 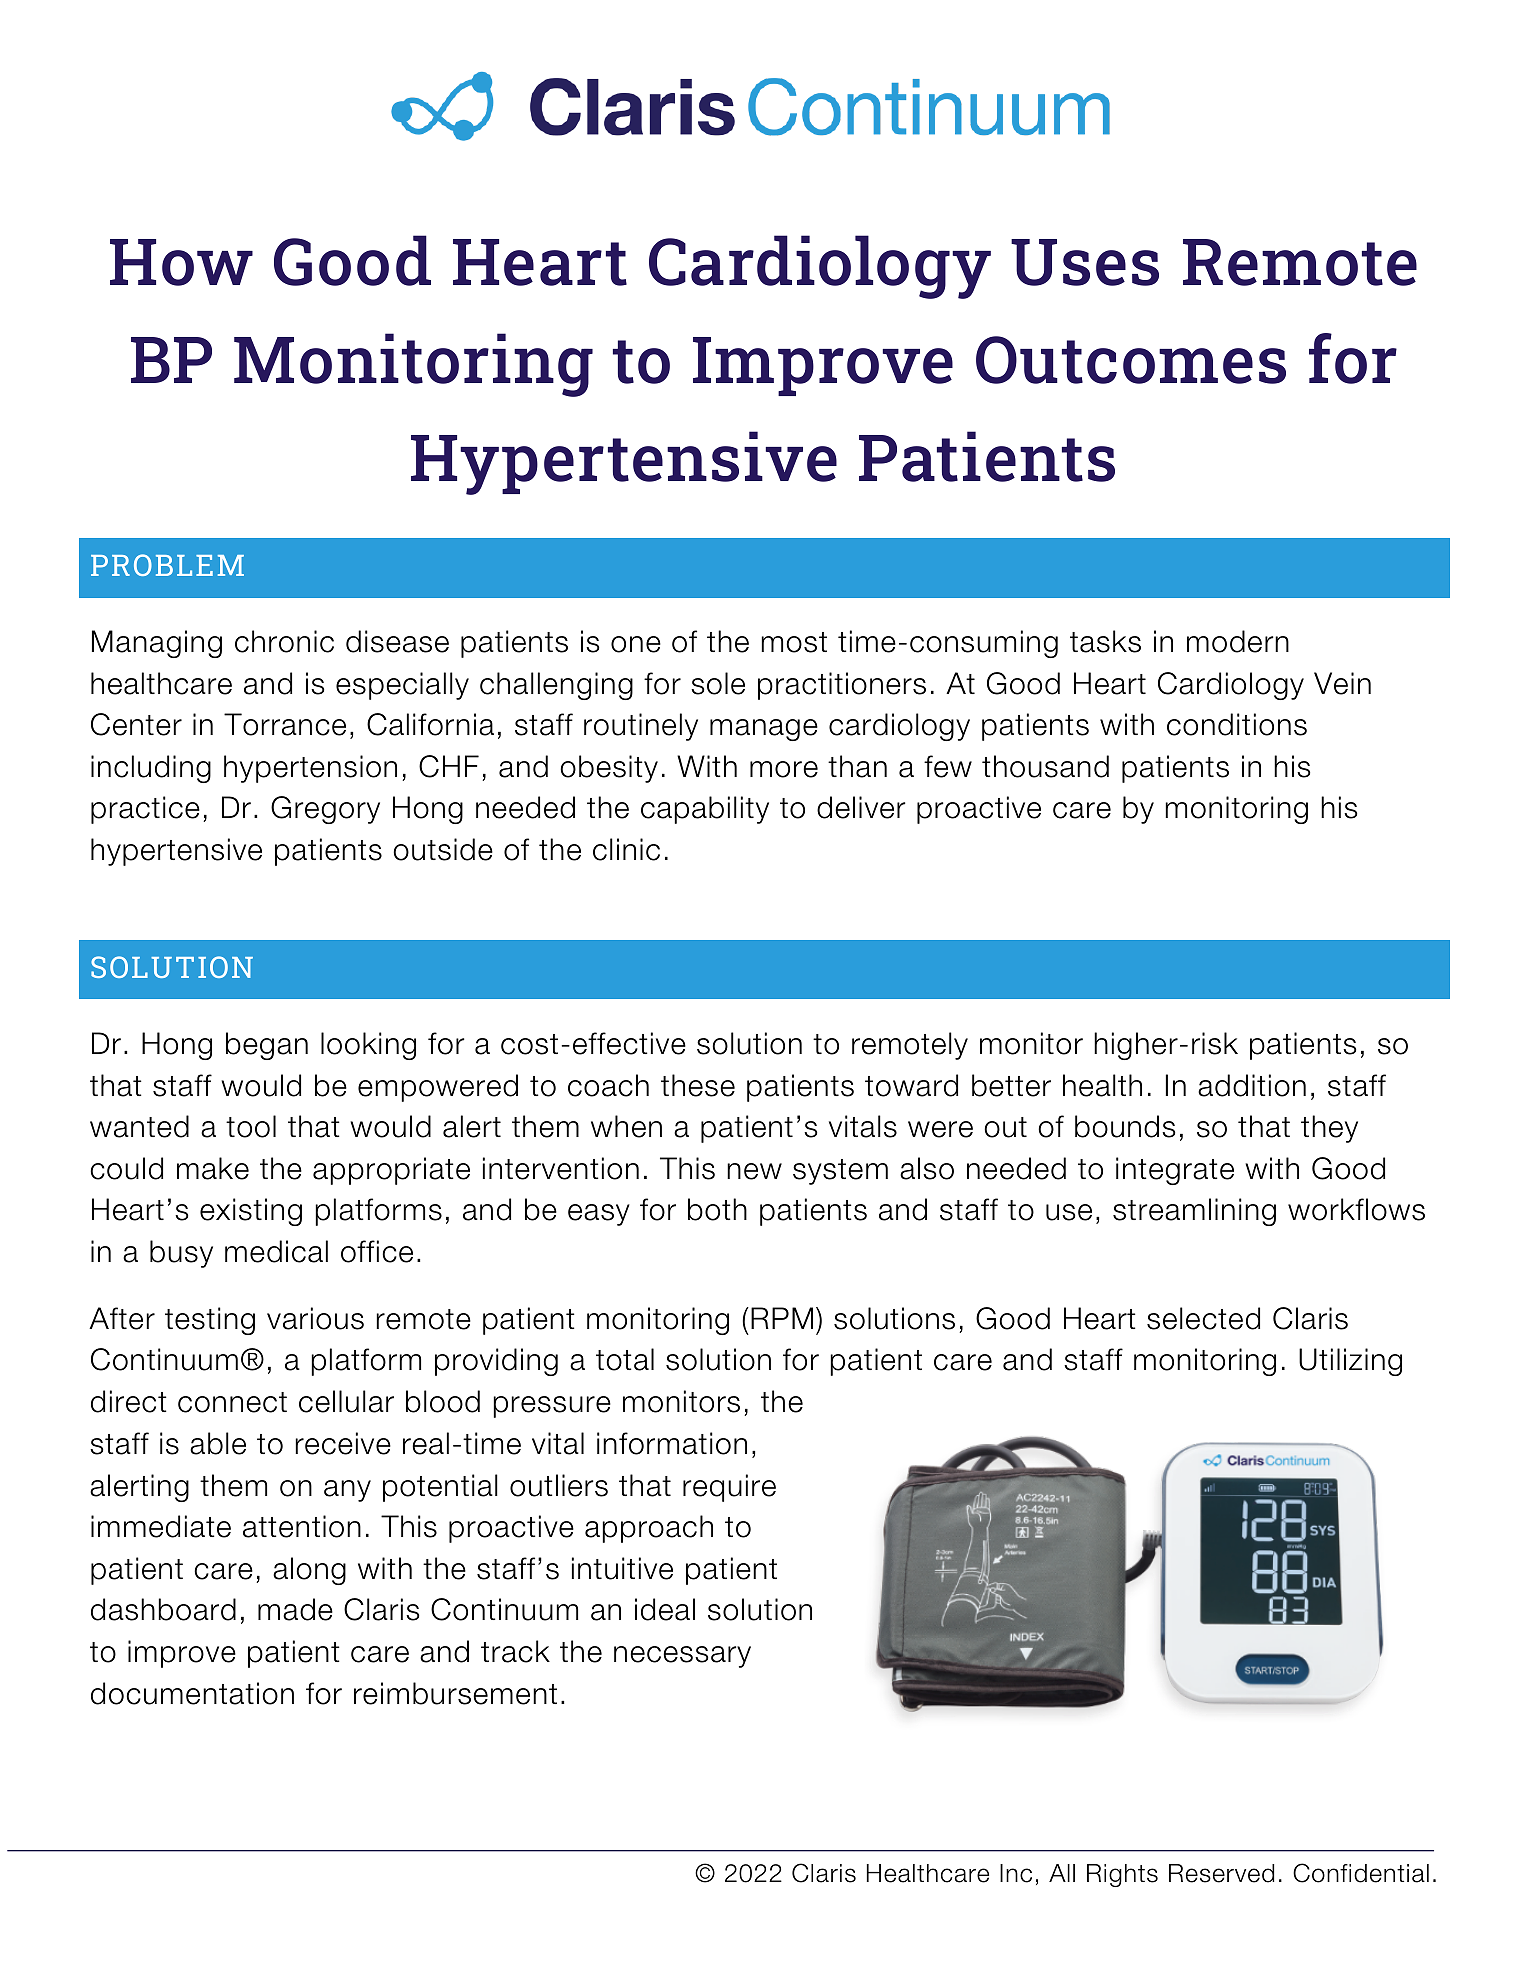 I want to click on Gregory, so click(x=325, y=810).
